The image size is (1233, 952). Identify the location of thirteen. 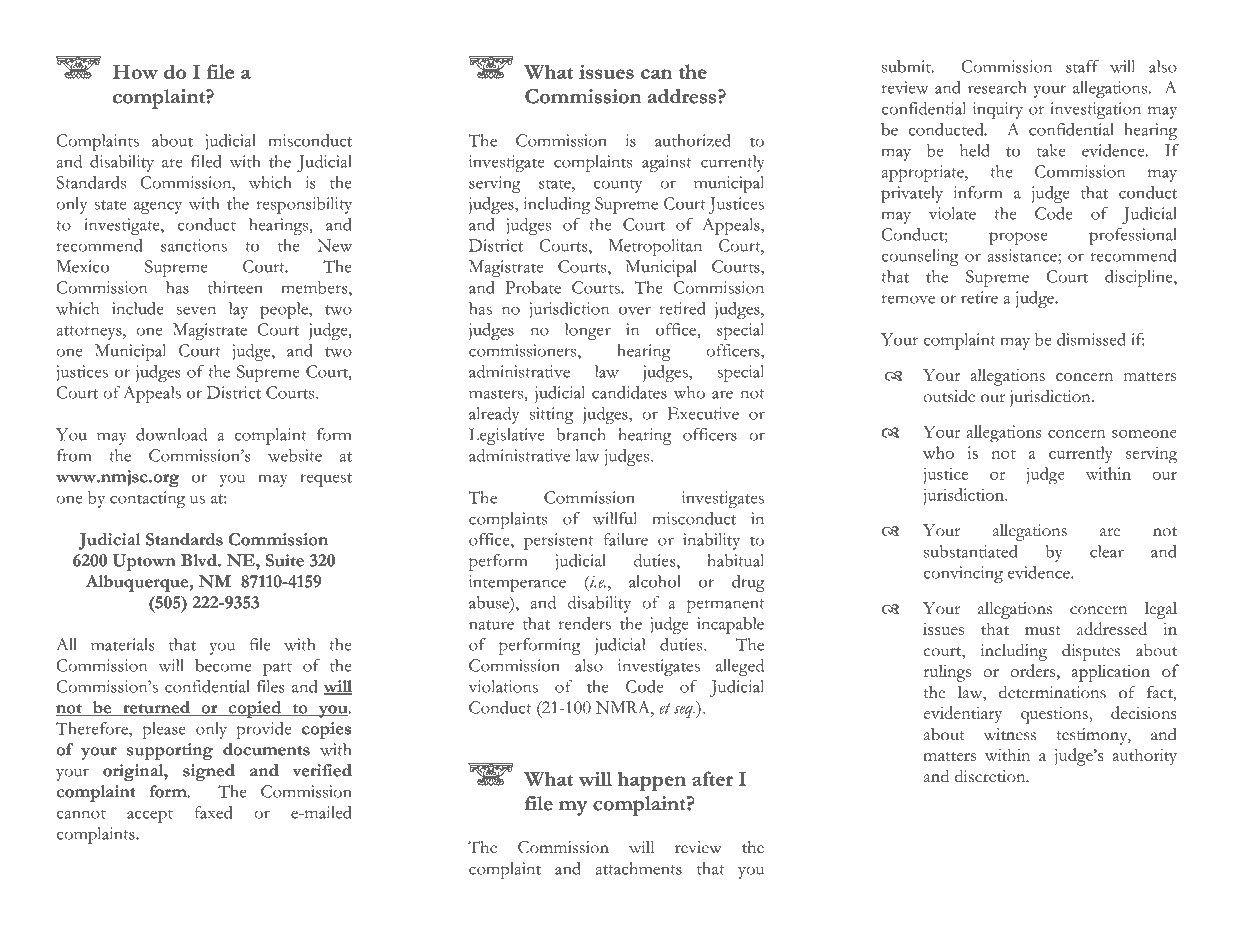
(235, 287).
